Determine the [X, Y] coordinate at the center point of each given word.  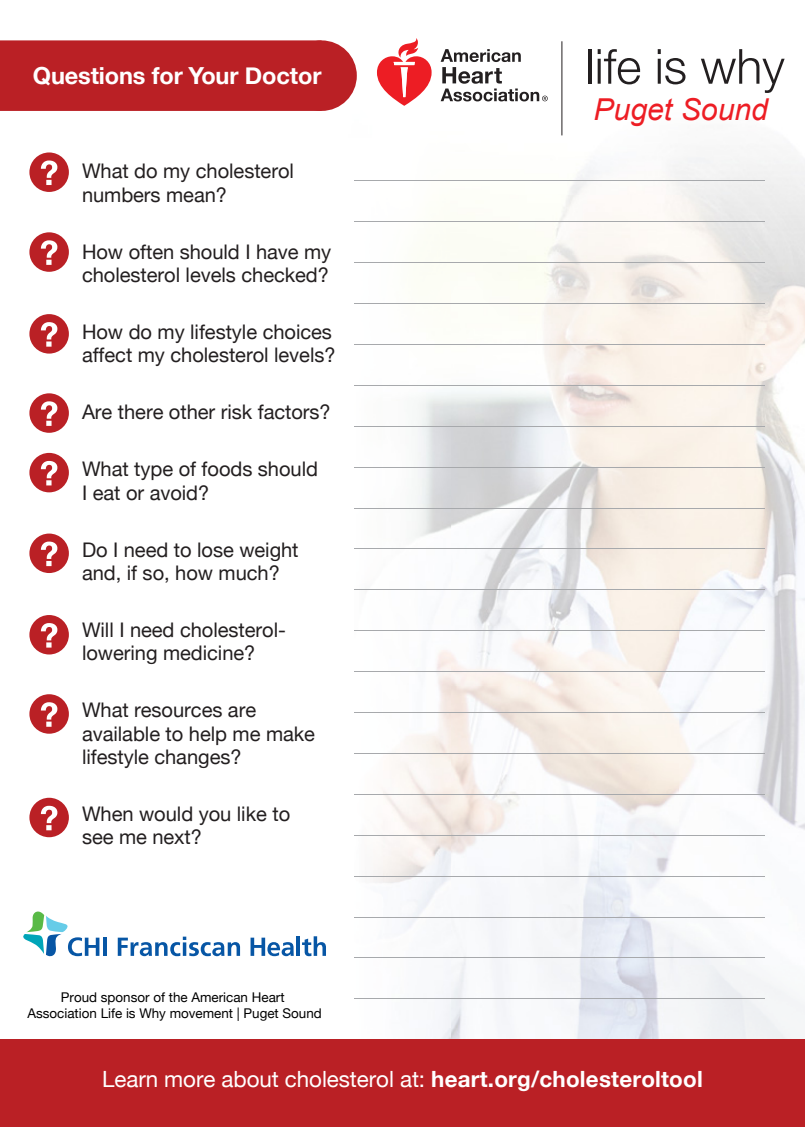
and [98, 573]
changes [193, 758]
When [107, 814]
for [167, 76]
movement [201, 1013]
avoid [173, 493]
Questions [89, 76]
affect [107, 355]
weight [269, 551]
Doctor [284, 76]
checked [280, 275]
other [192, 412]
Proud [78, 997]
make [291, 734]
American [219, 997]
